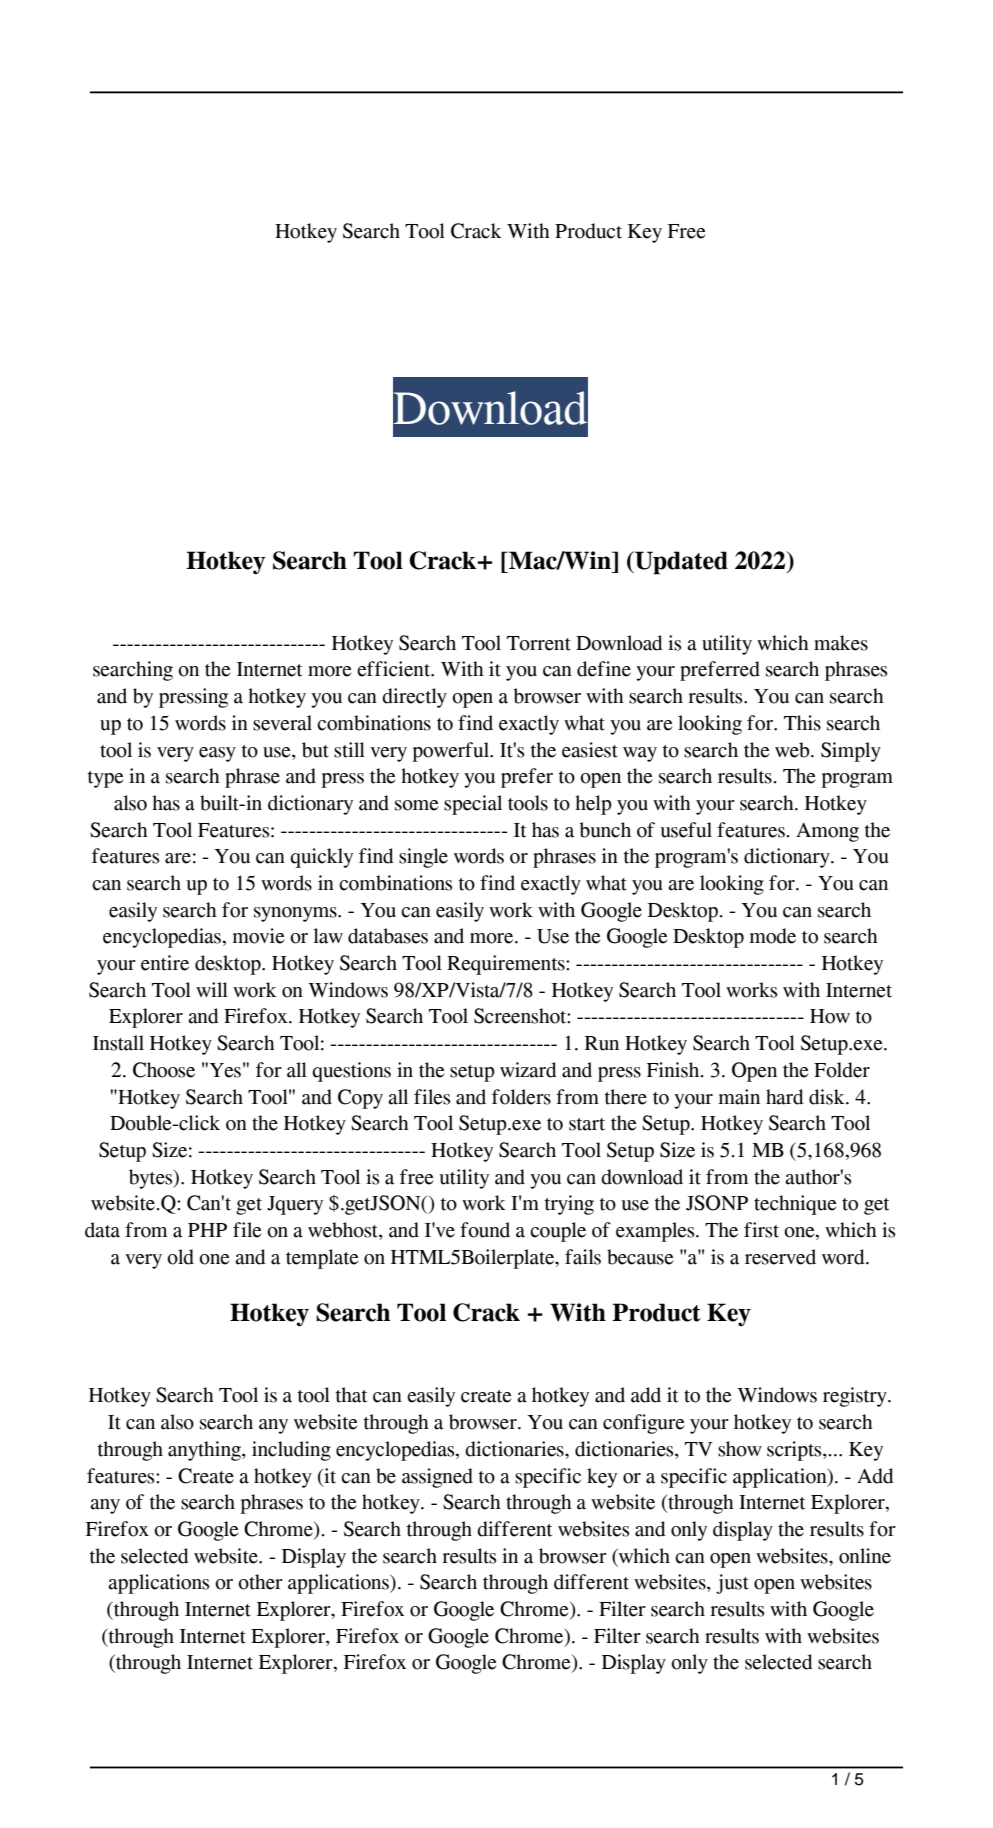 This screenshot has width=993, height=1828. I want to click on makes, so click(841, 643).
